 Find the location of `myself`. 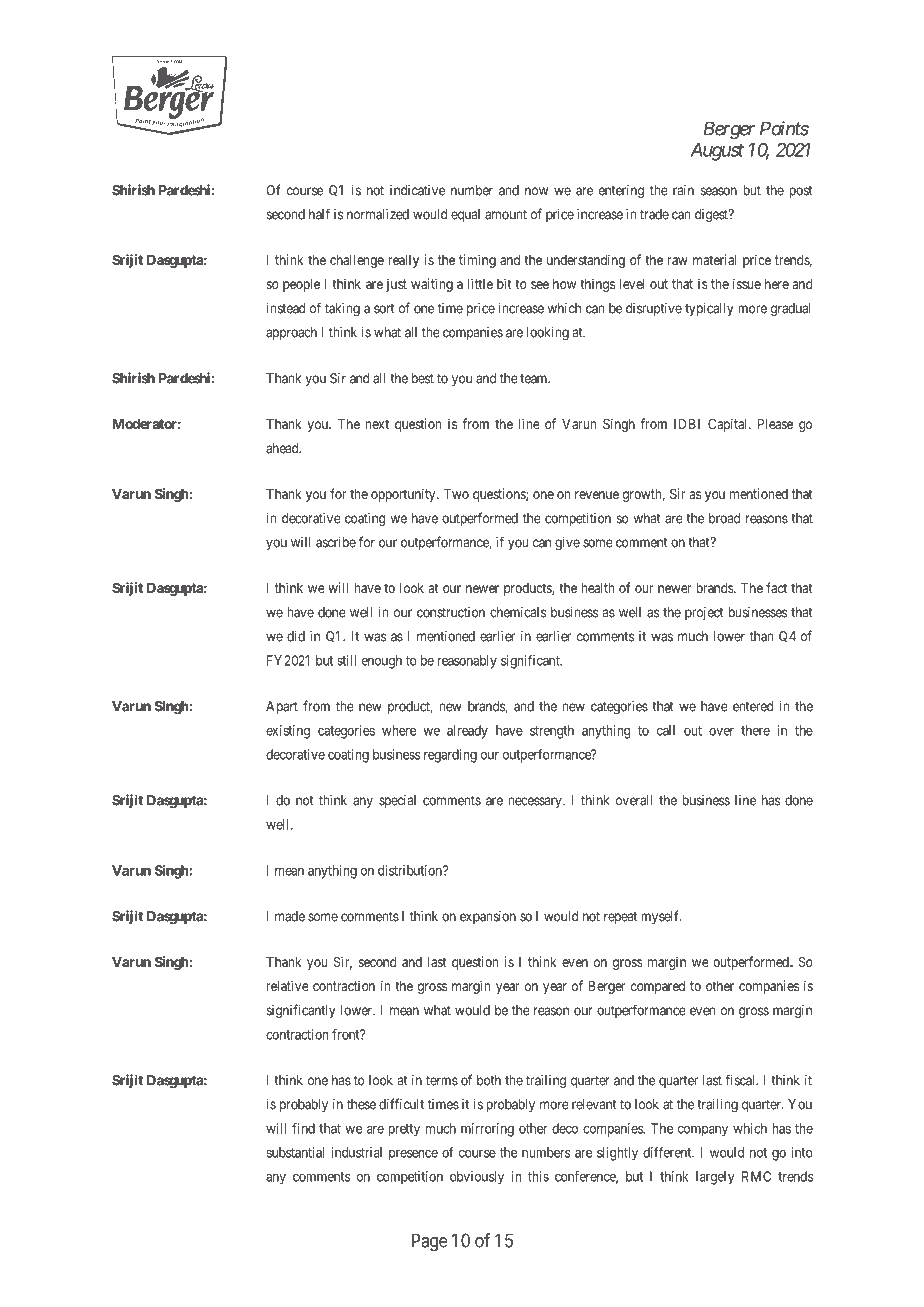

myself is located at coordinates (661, 917).
